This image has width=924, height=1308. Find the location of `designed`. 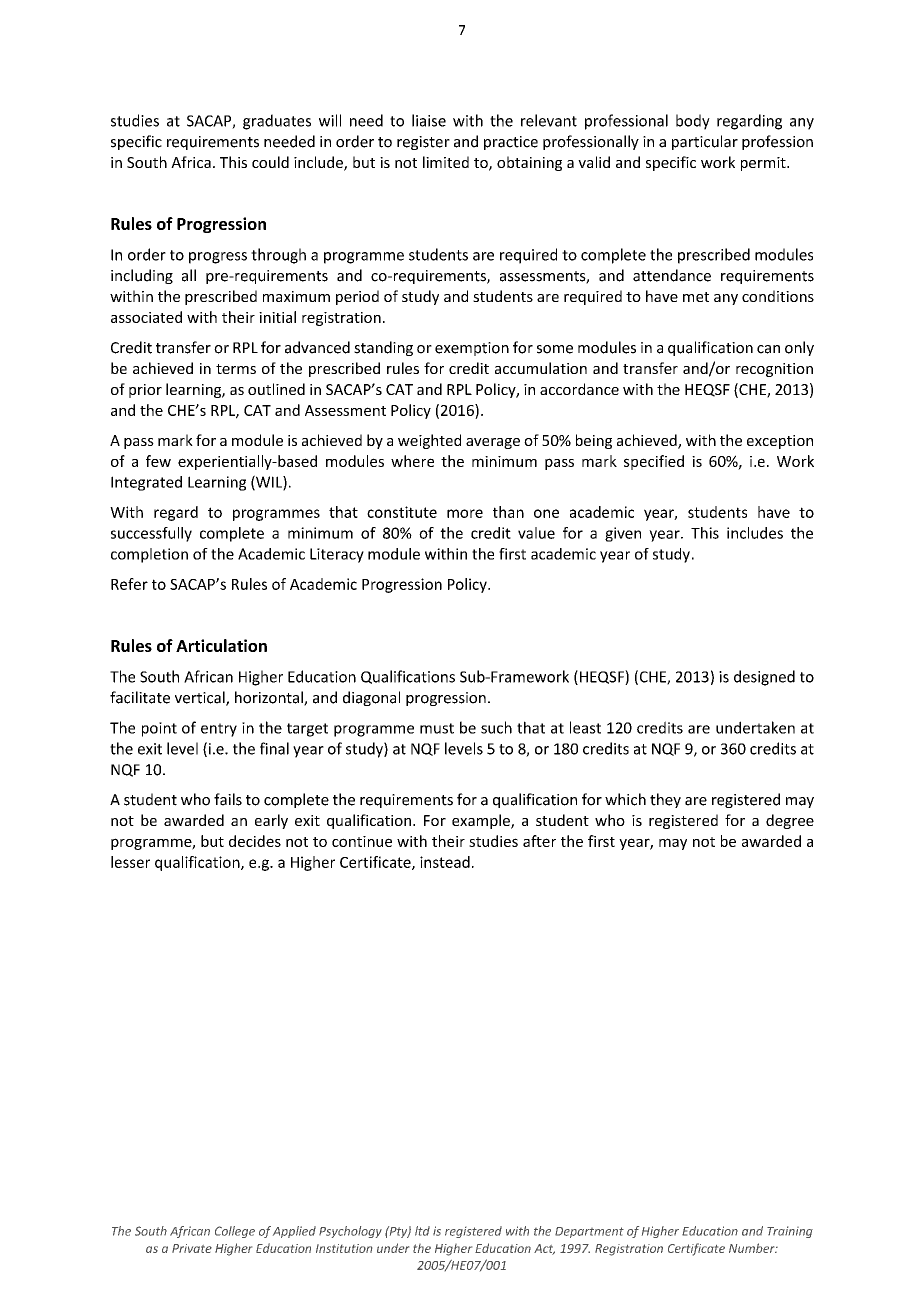

designed is located at coordinates (764, 678).
